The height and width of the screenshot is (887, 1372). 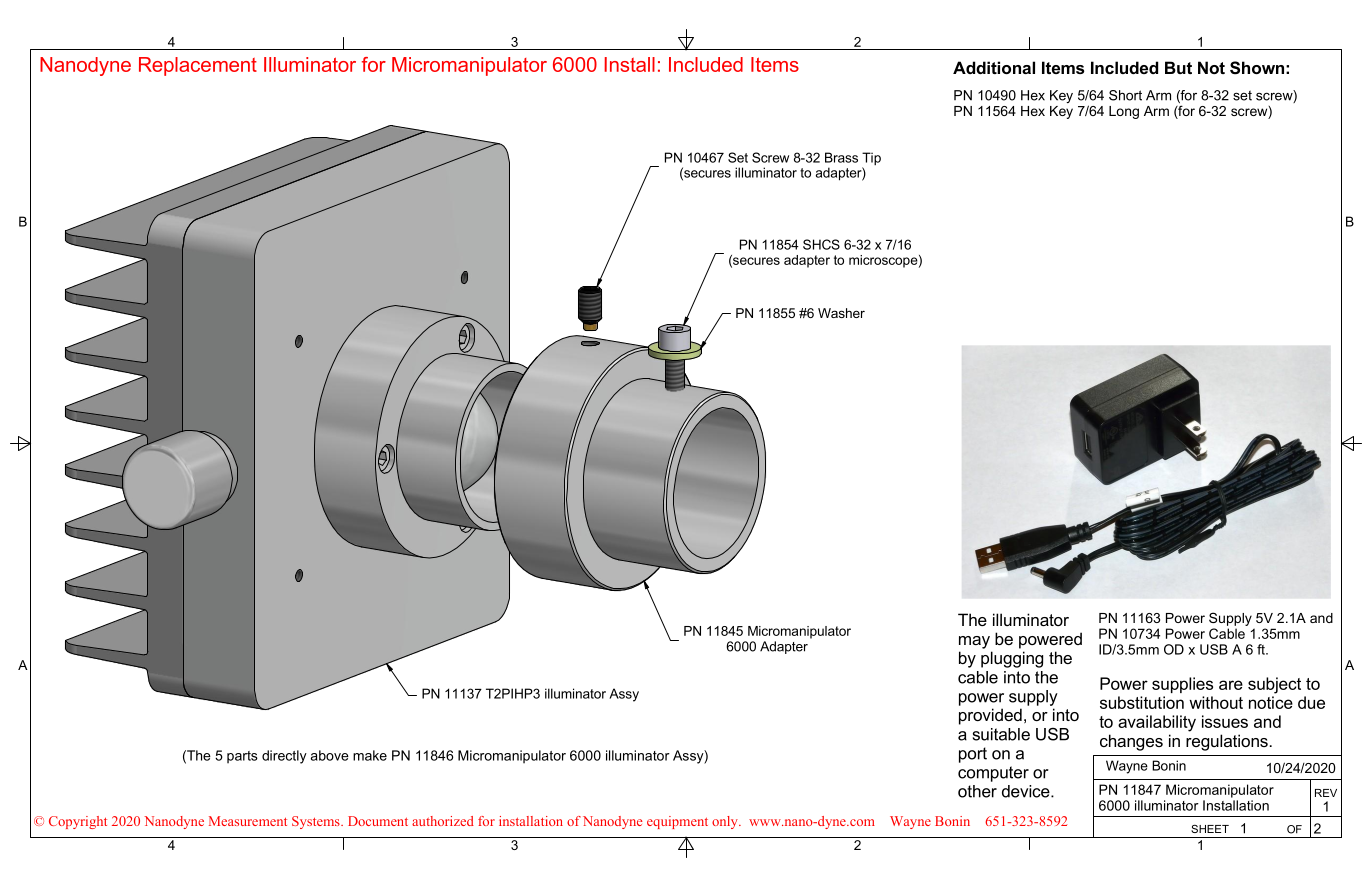 I want to click on Tip, so click(x=871, y=160).
